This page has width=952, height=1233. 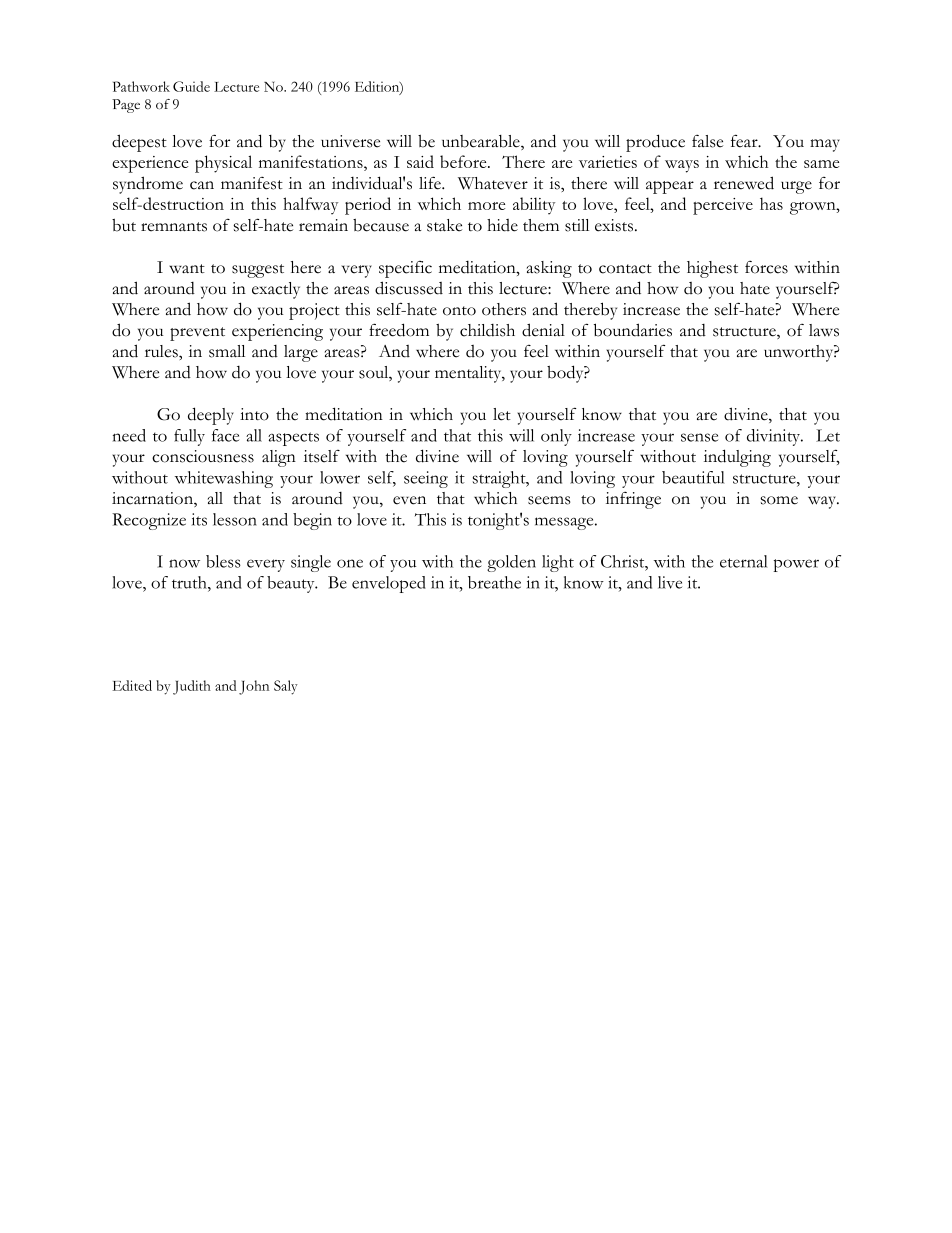 I want to click on hide, so click(x=502, y=225).
